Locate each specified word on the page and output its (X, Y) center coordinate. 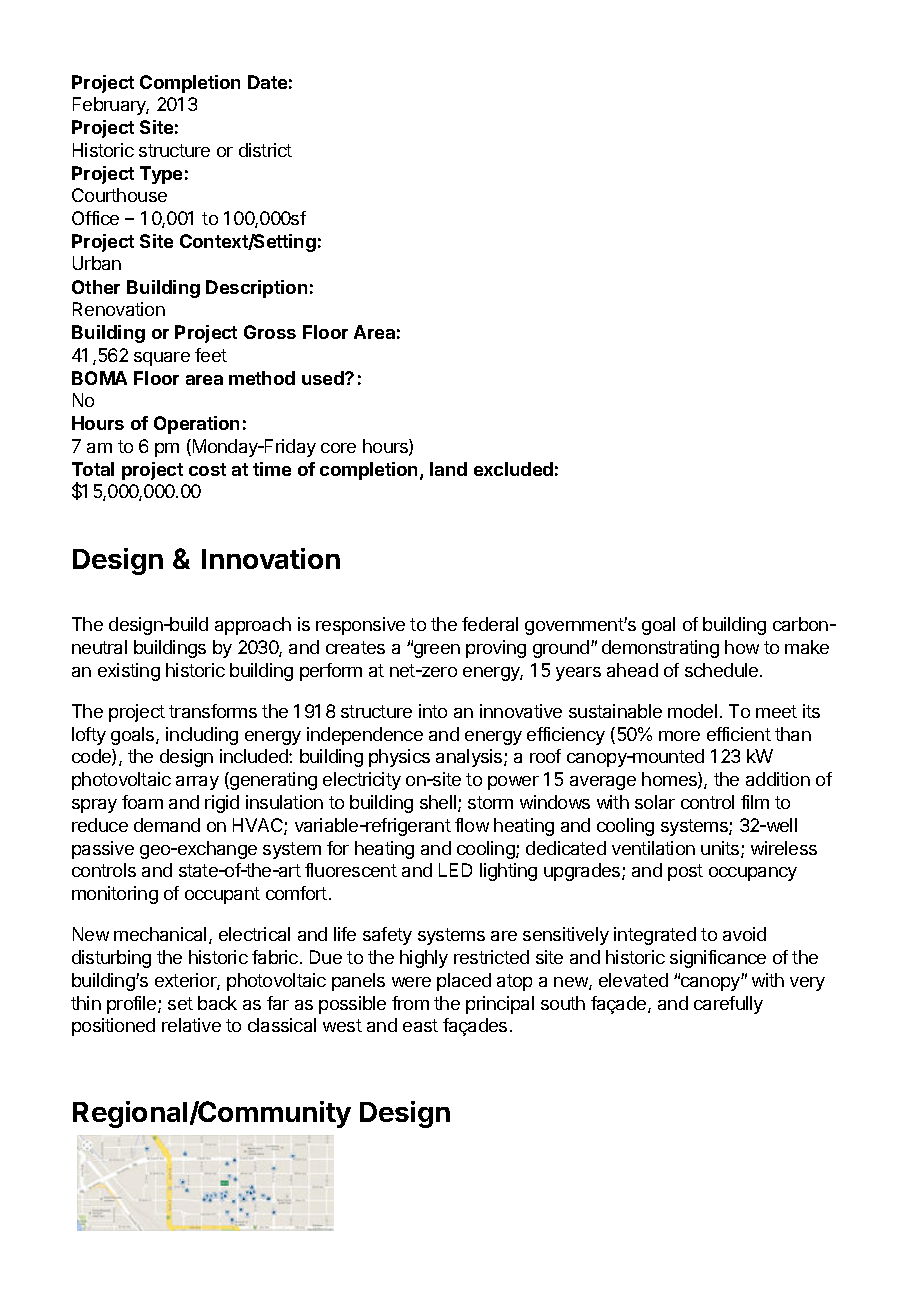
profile (133, 1005)
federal (490, 624)
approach (253, 626)
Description (256, 289)
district (265, 150)
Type (161, 175)
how (742, 647)
